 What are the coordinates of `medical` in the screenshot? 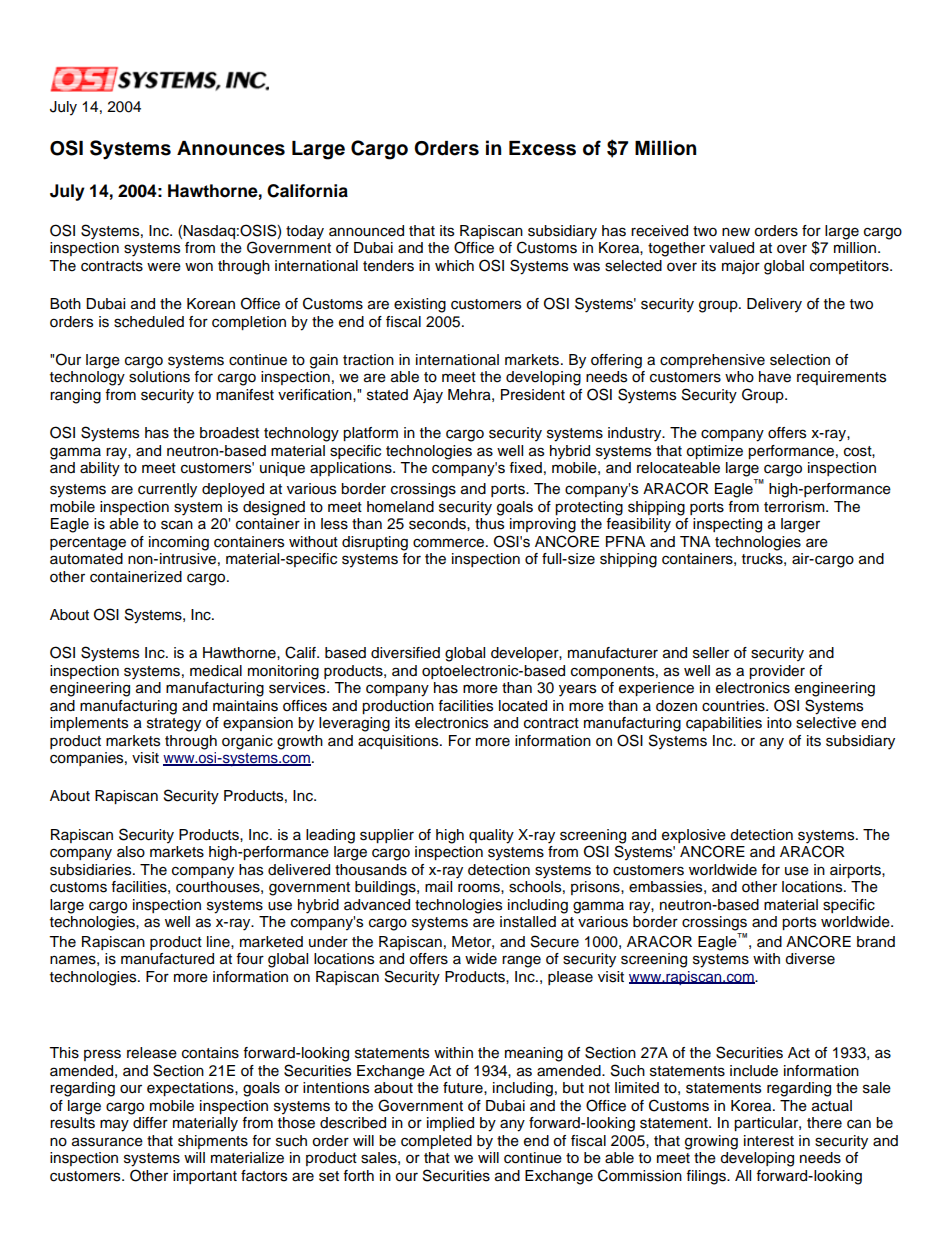 It's located at (216, 671).
